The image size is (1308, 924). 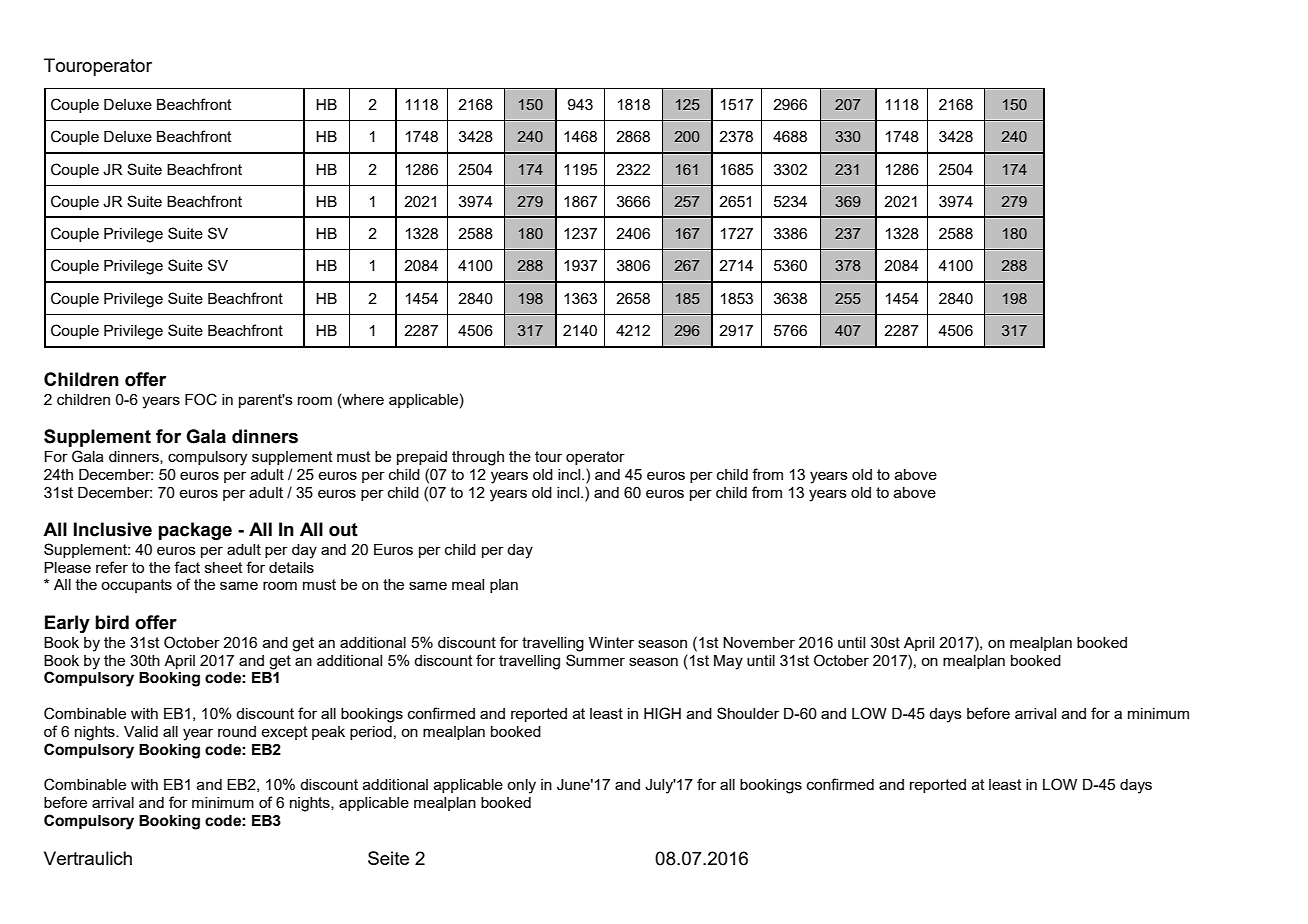 I want to click on HIGH, so click(x=662, y=713).
